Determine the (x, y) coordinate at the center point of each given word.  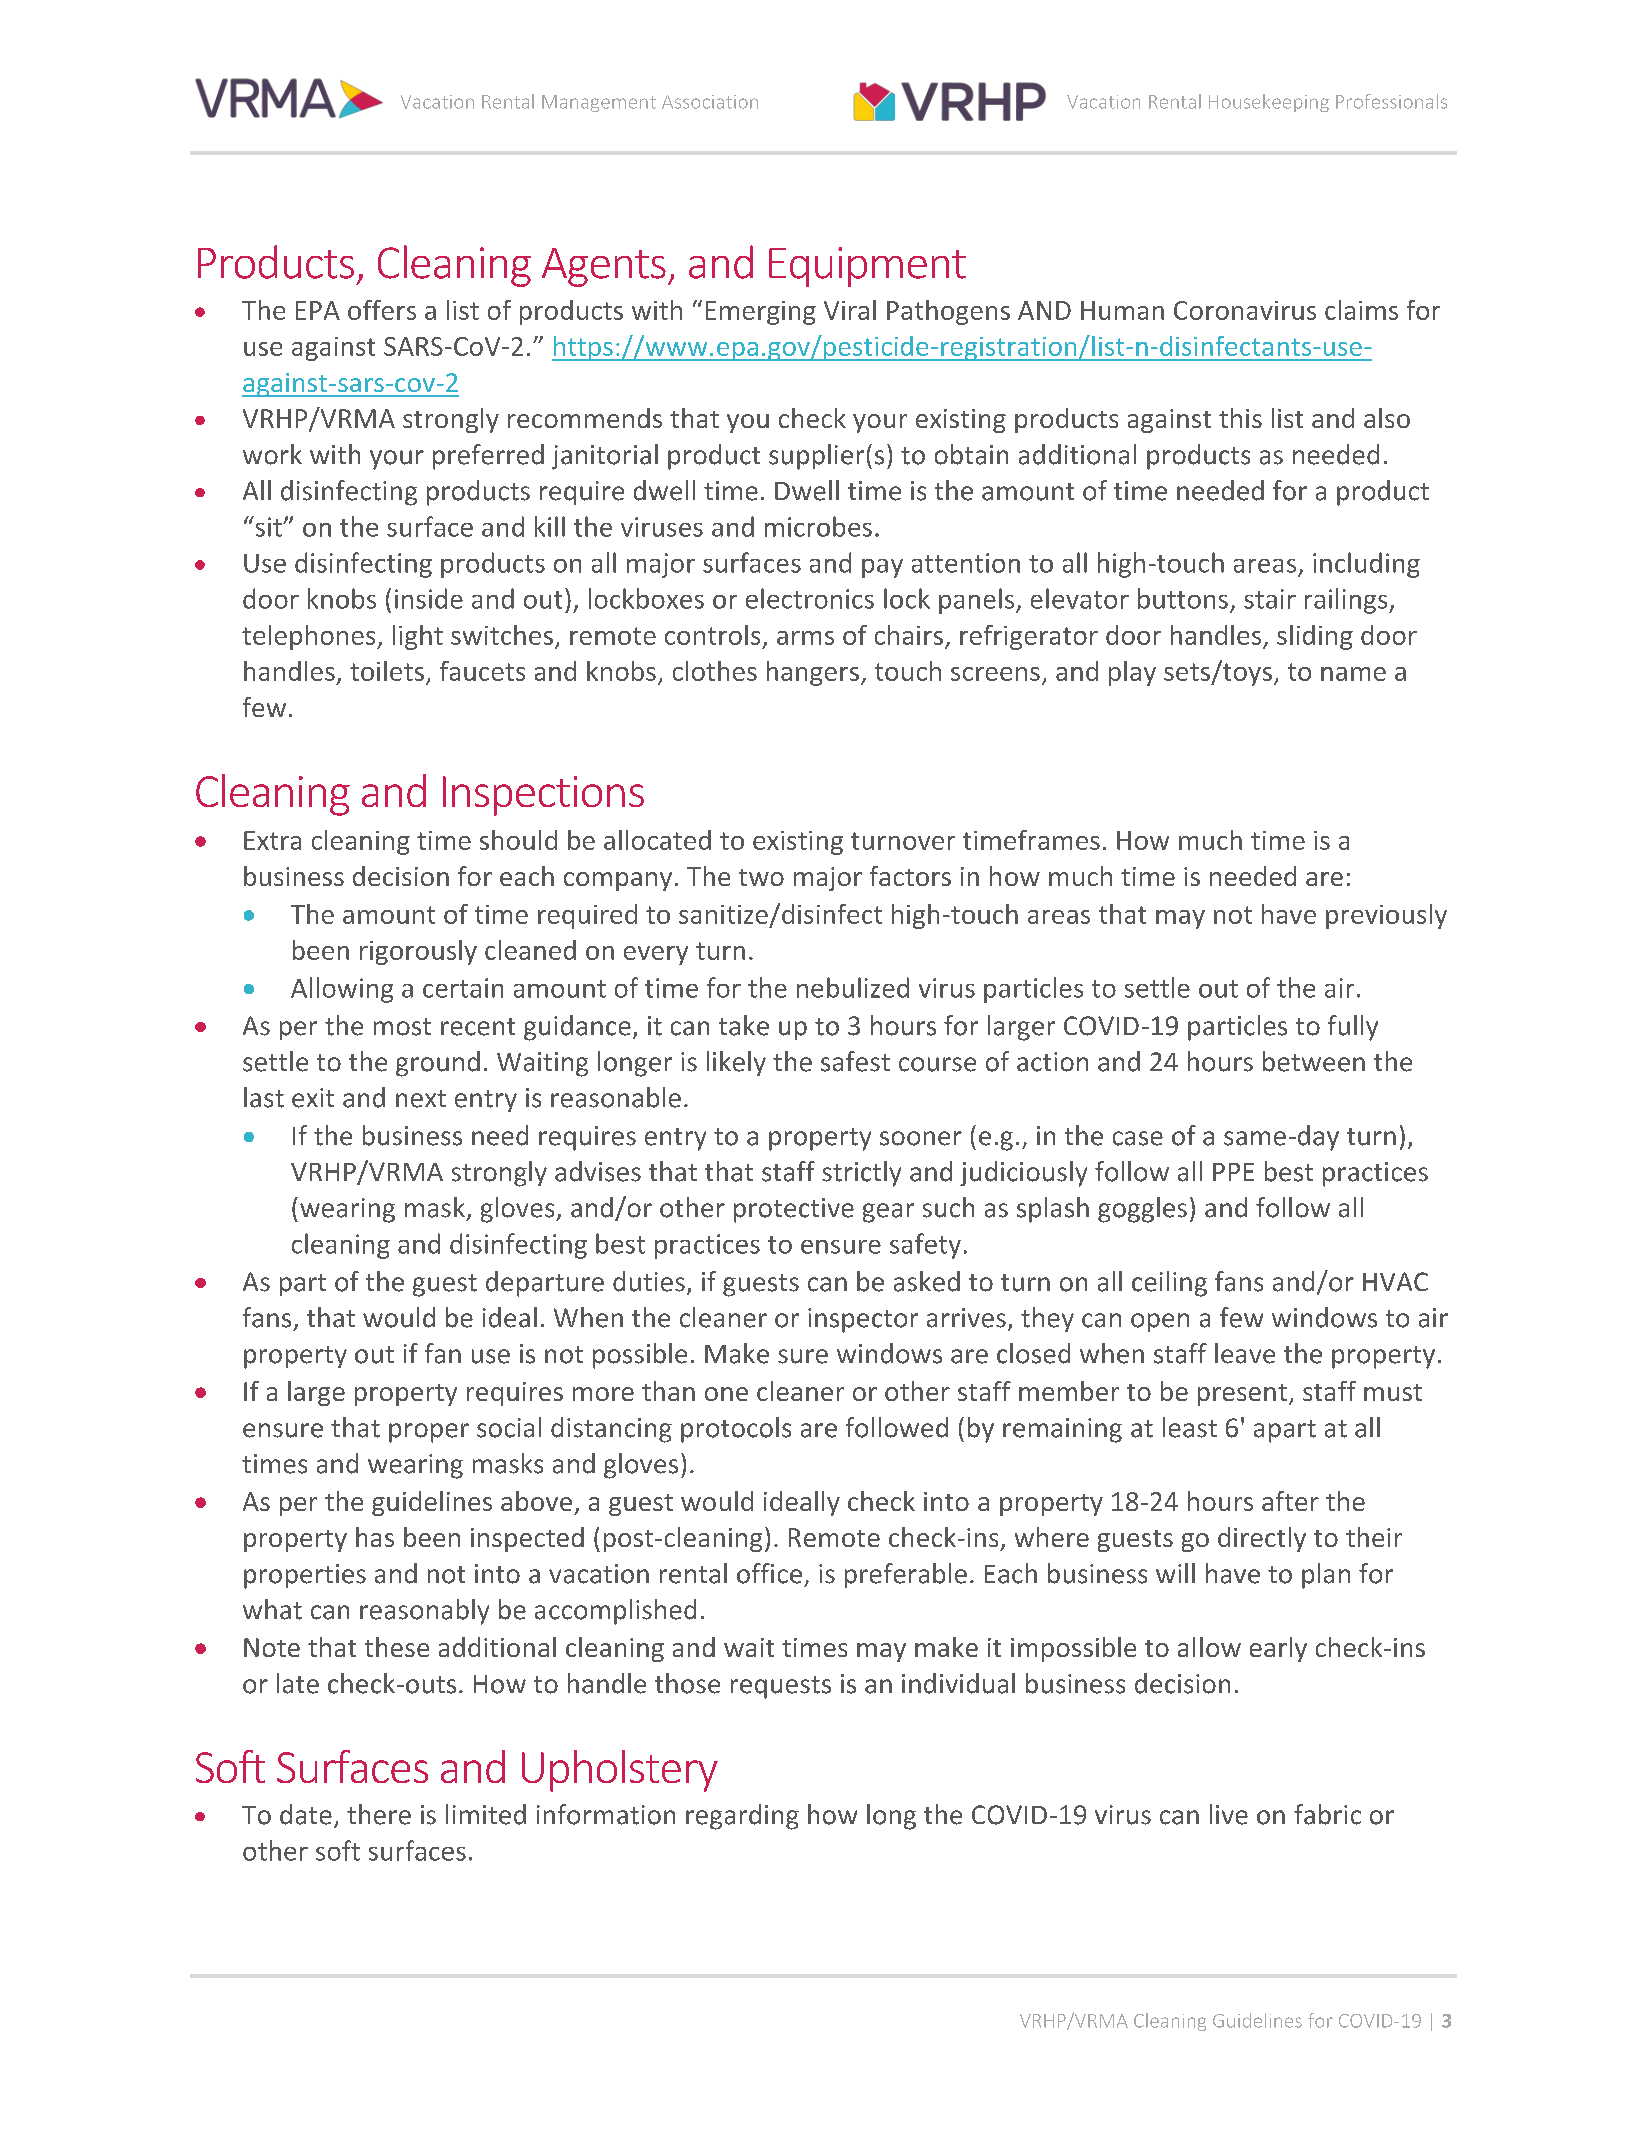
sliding (1315, 637)
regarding (742, 1817)
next (421, 1099)
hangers (813, 673)
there (379, 1814)
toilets (387, 671)
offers (382, 310)
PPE (1233, 1172)
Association (710, 102)
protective (794, 1210)
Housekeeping (1269, 103)
